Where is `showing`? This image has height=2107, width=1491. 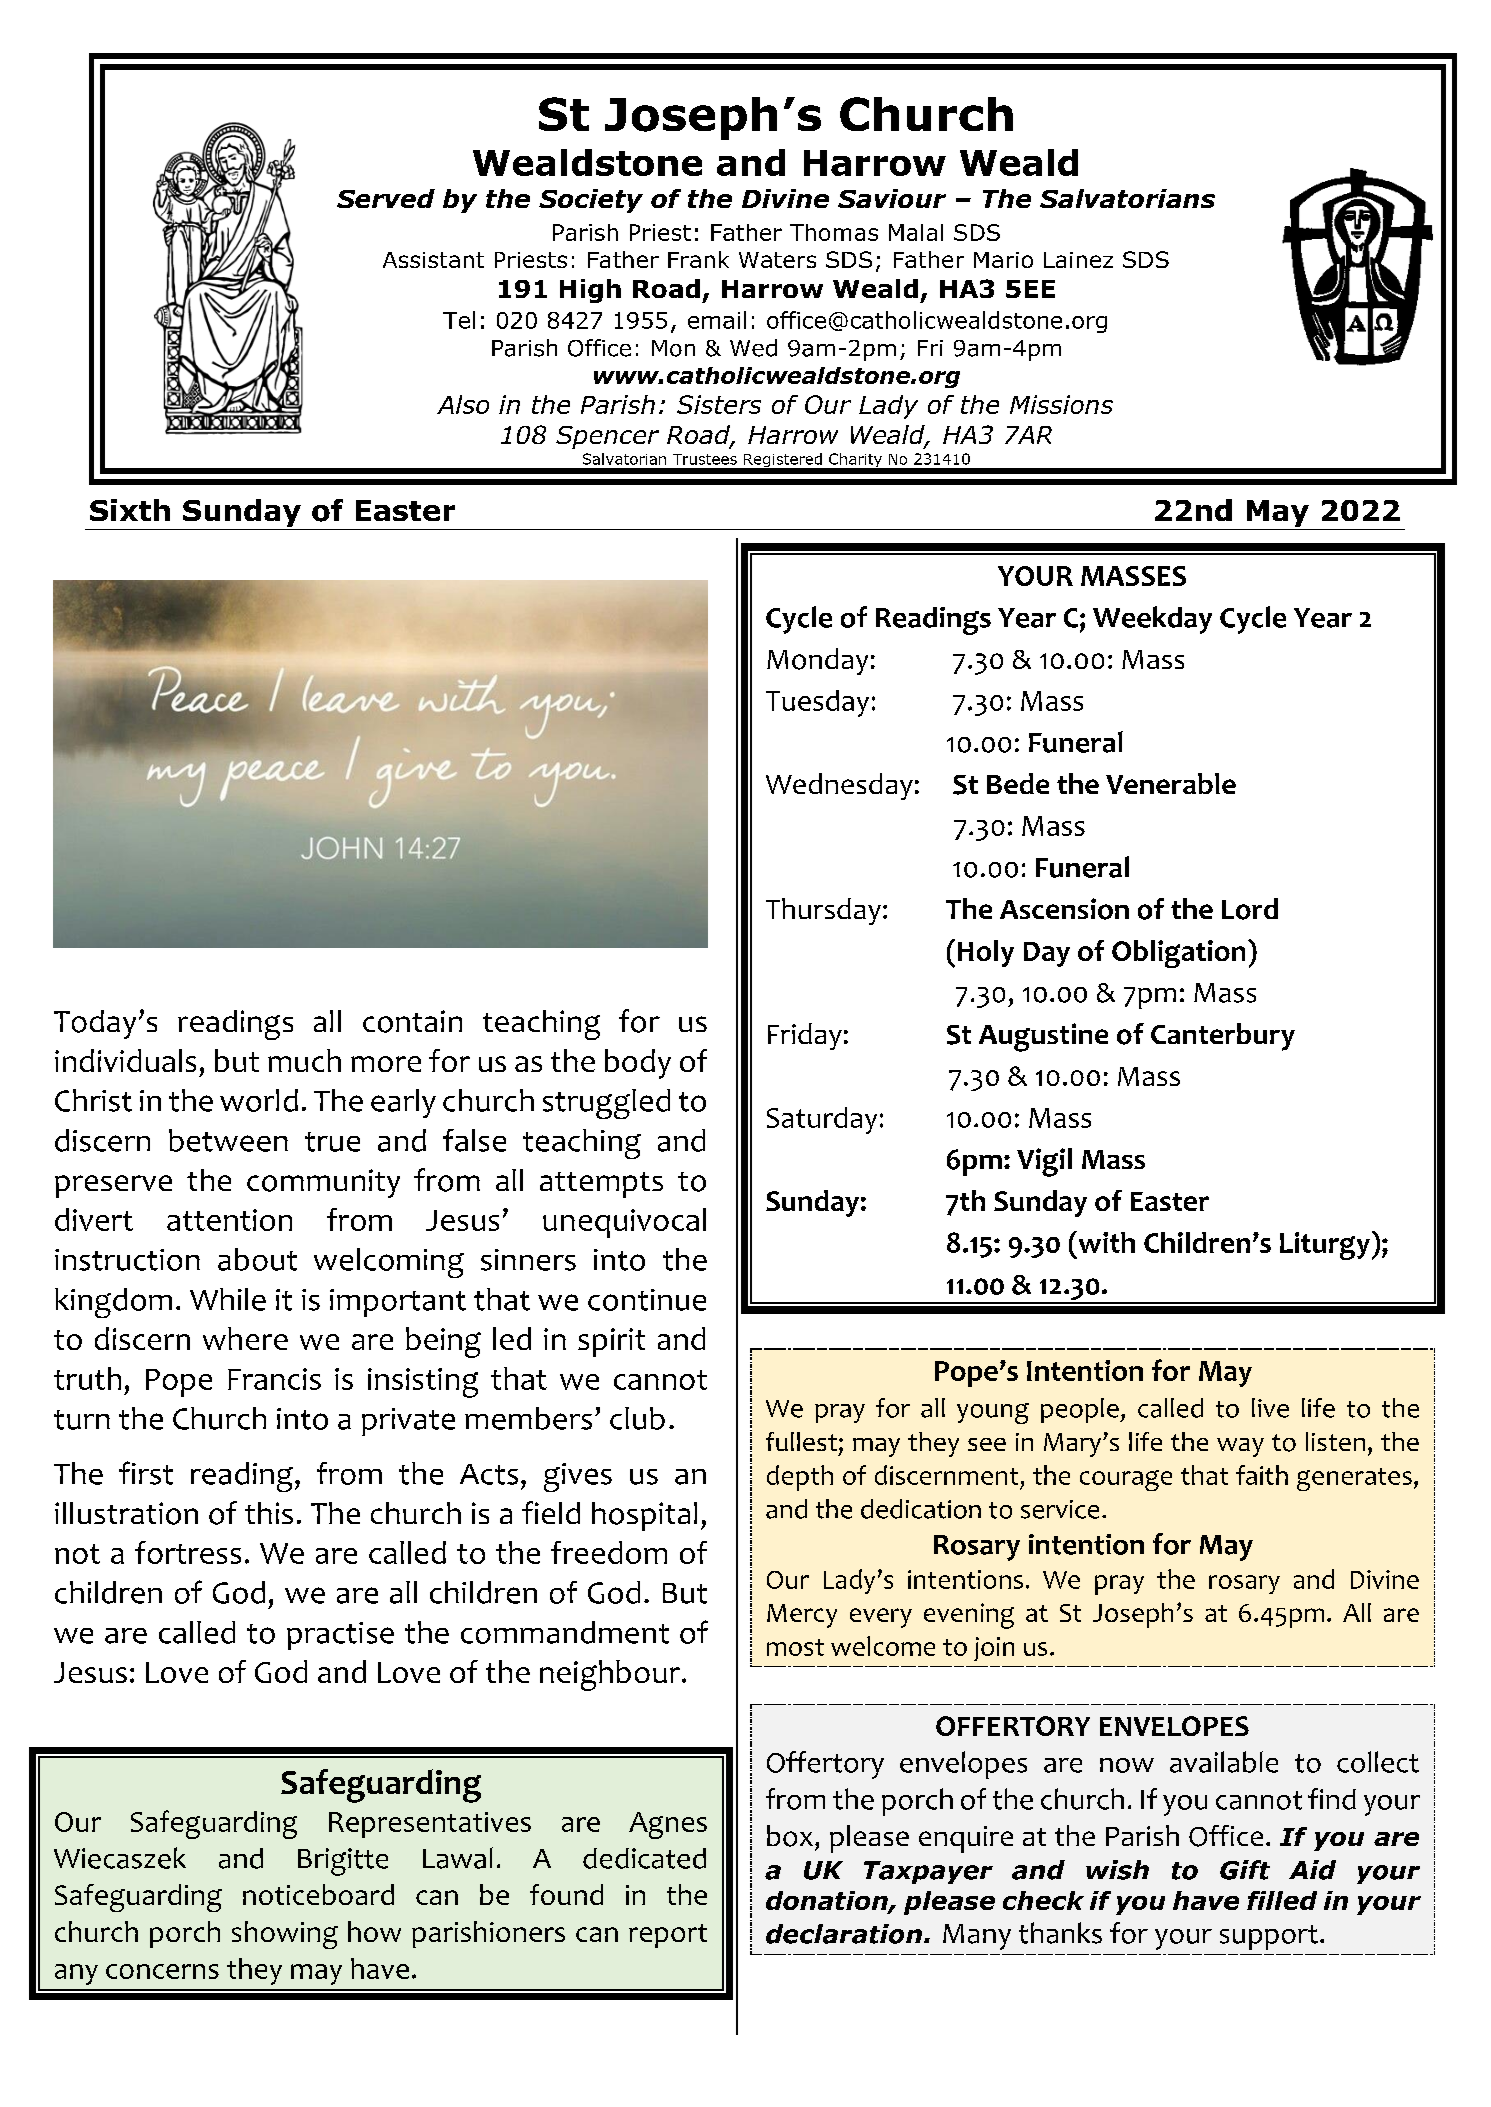 showing is located at coordinates (285, 1935).
